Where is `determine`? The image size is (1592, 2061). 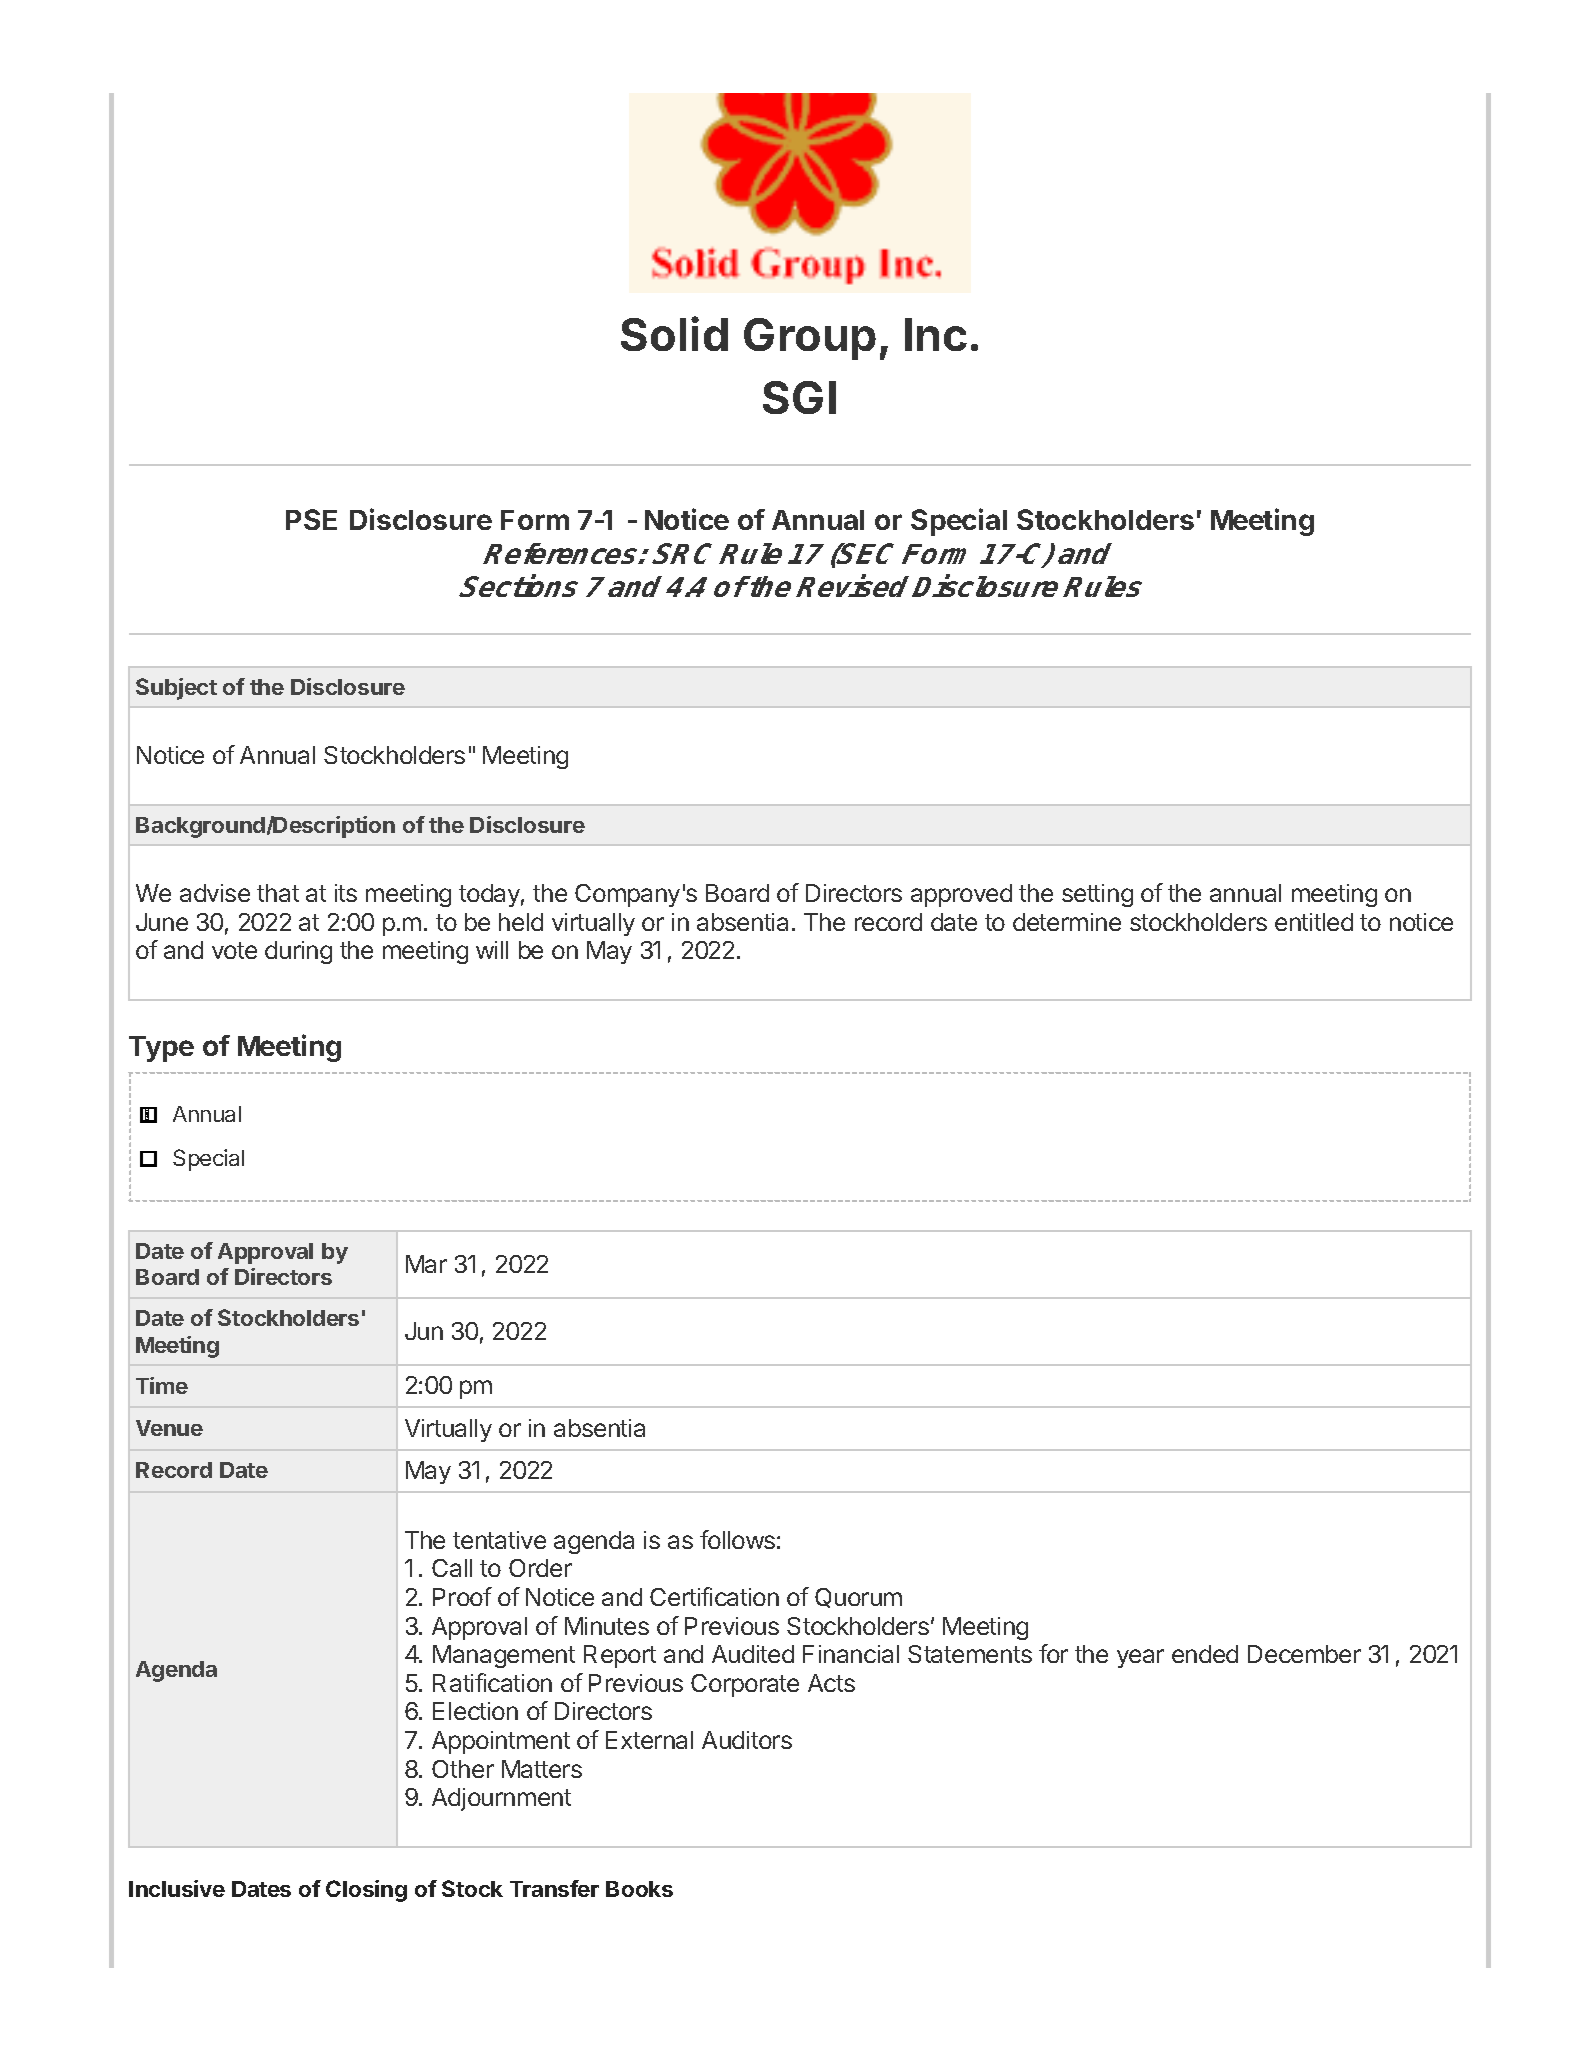
determine is located at coordinates (1067, 922).
